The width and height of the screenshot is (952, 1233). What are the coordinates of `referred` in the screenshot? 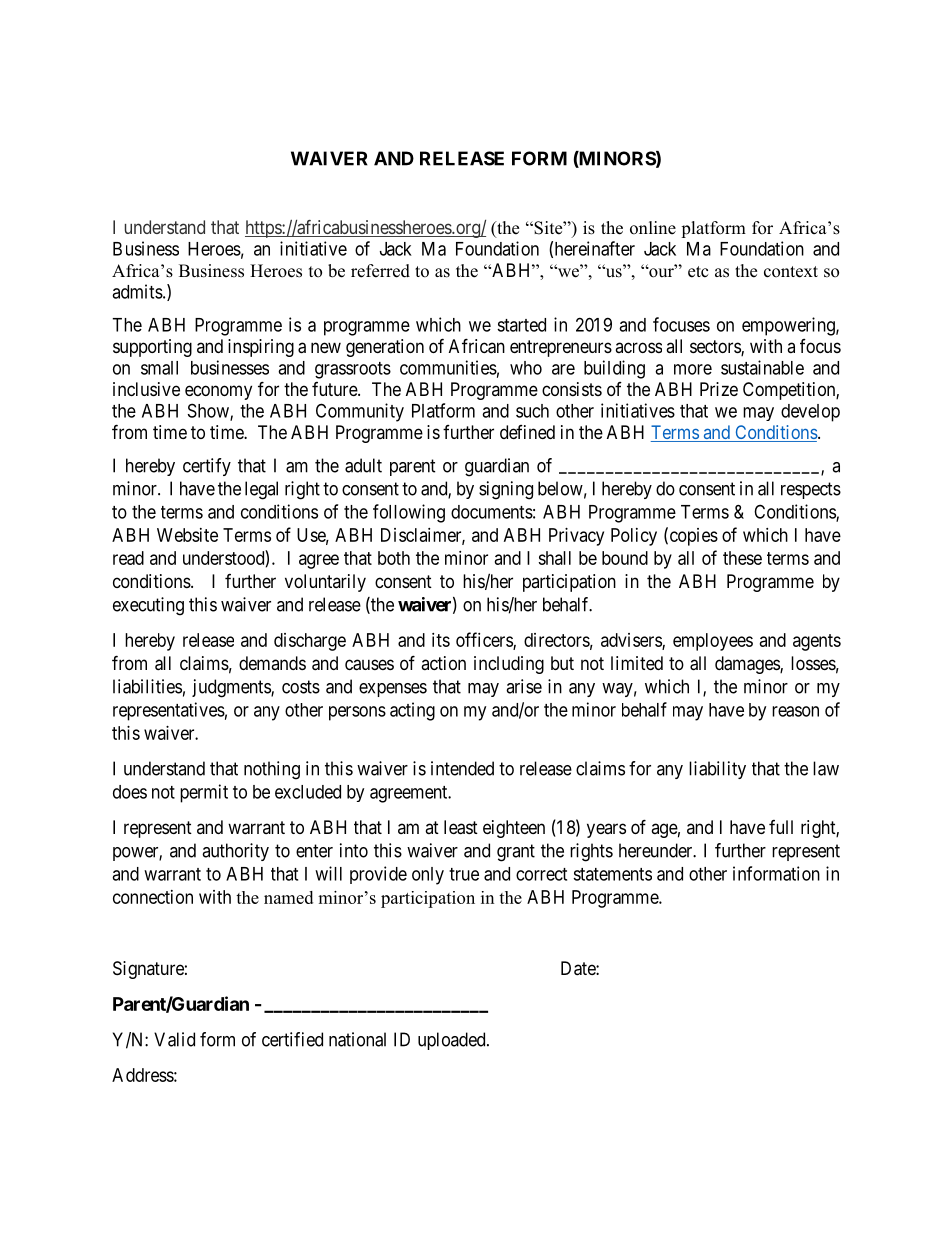 It's located at (380, 271).
